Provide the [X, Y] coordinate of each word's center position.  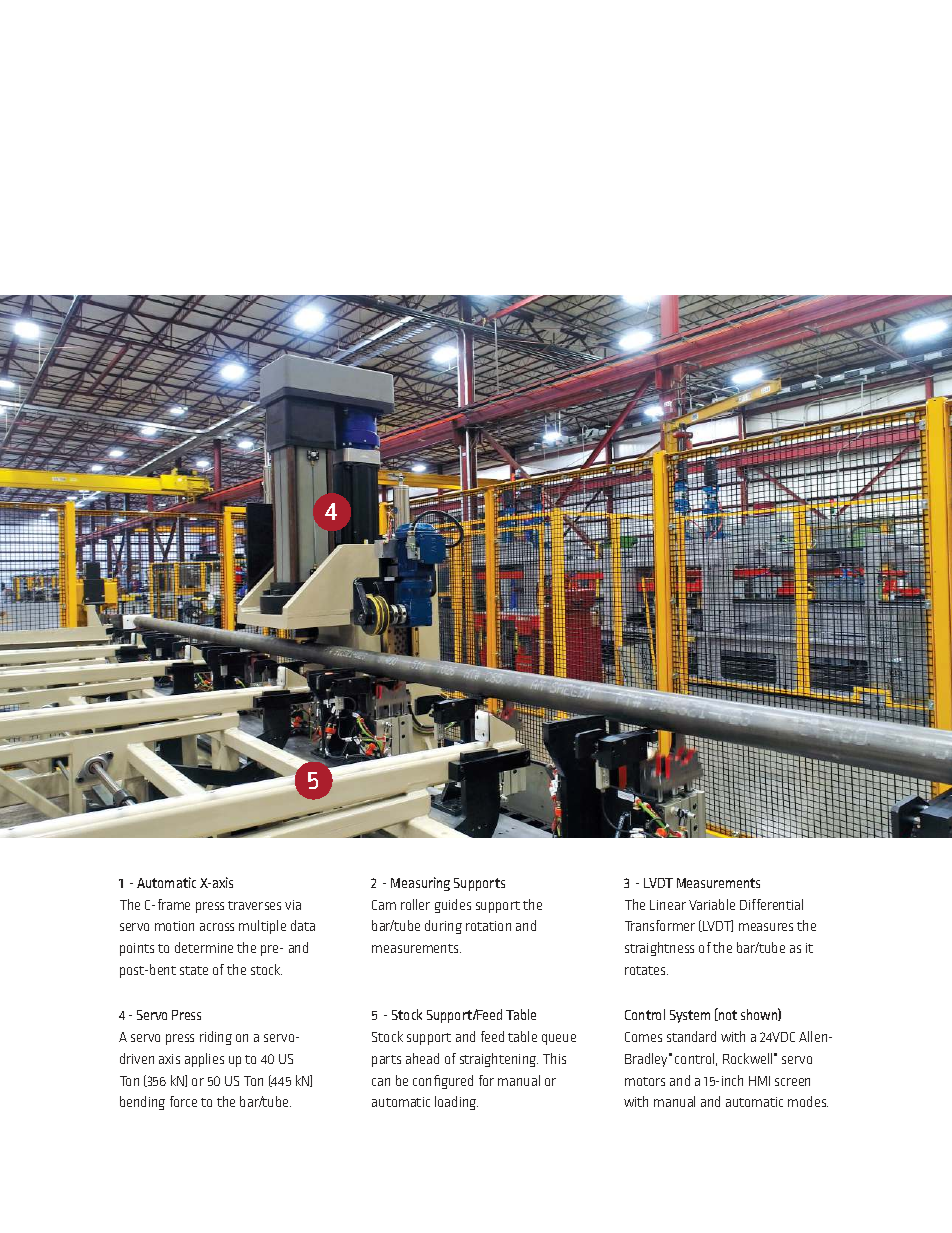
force [183, 1101]
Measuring [420, 884]
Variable [712, 904]
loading [456, 1103]
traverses [254, 905]
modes [808, 1101]
